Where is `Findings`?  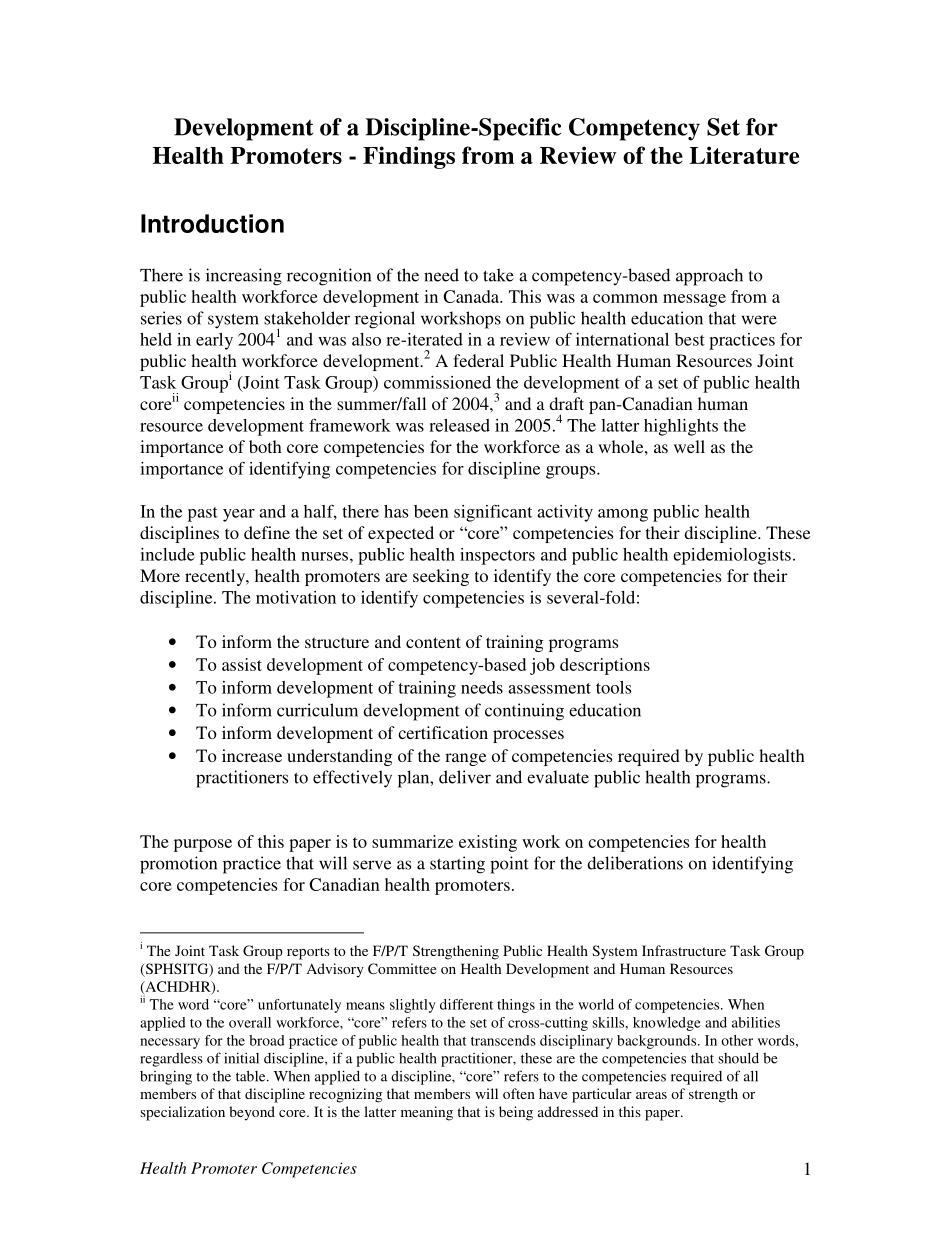
Findings is located at coordinates (409, 157).
